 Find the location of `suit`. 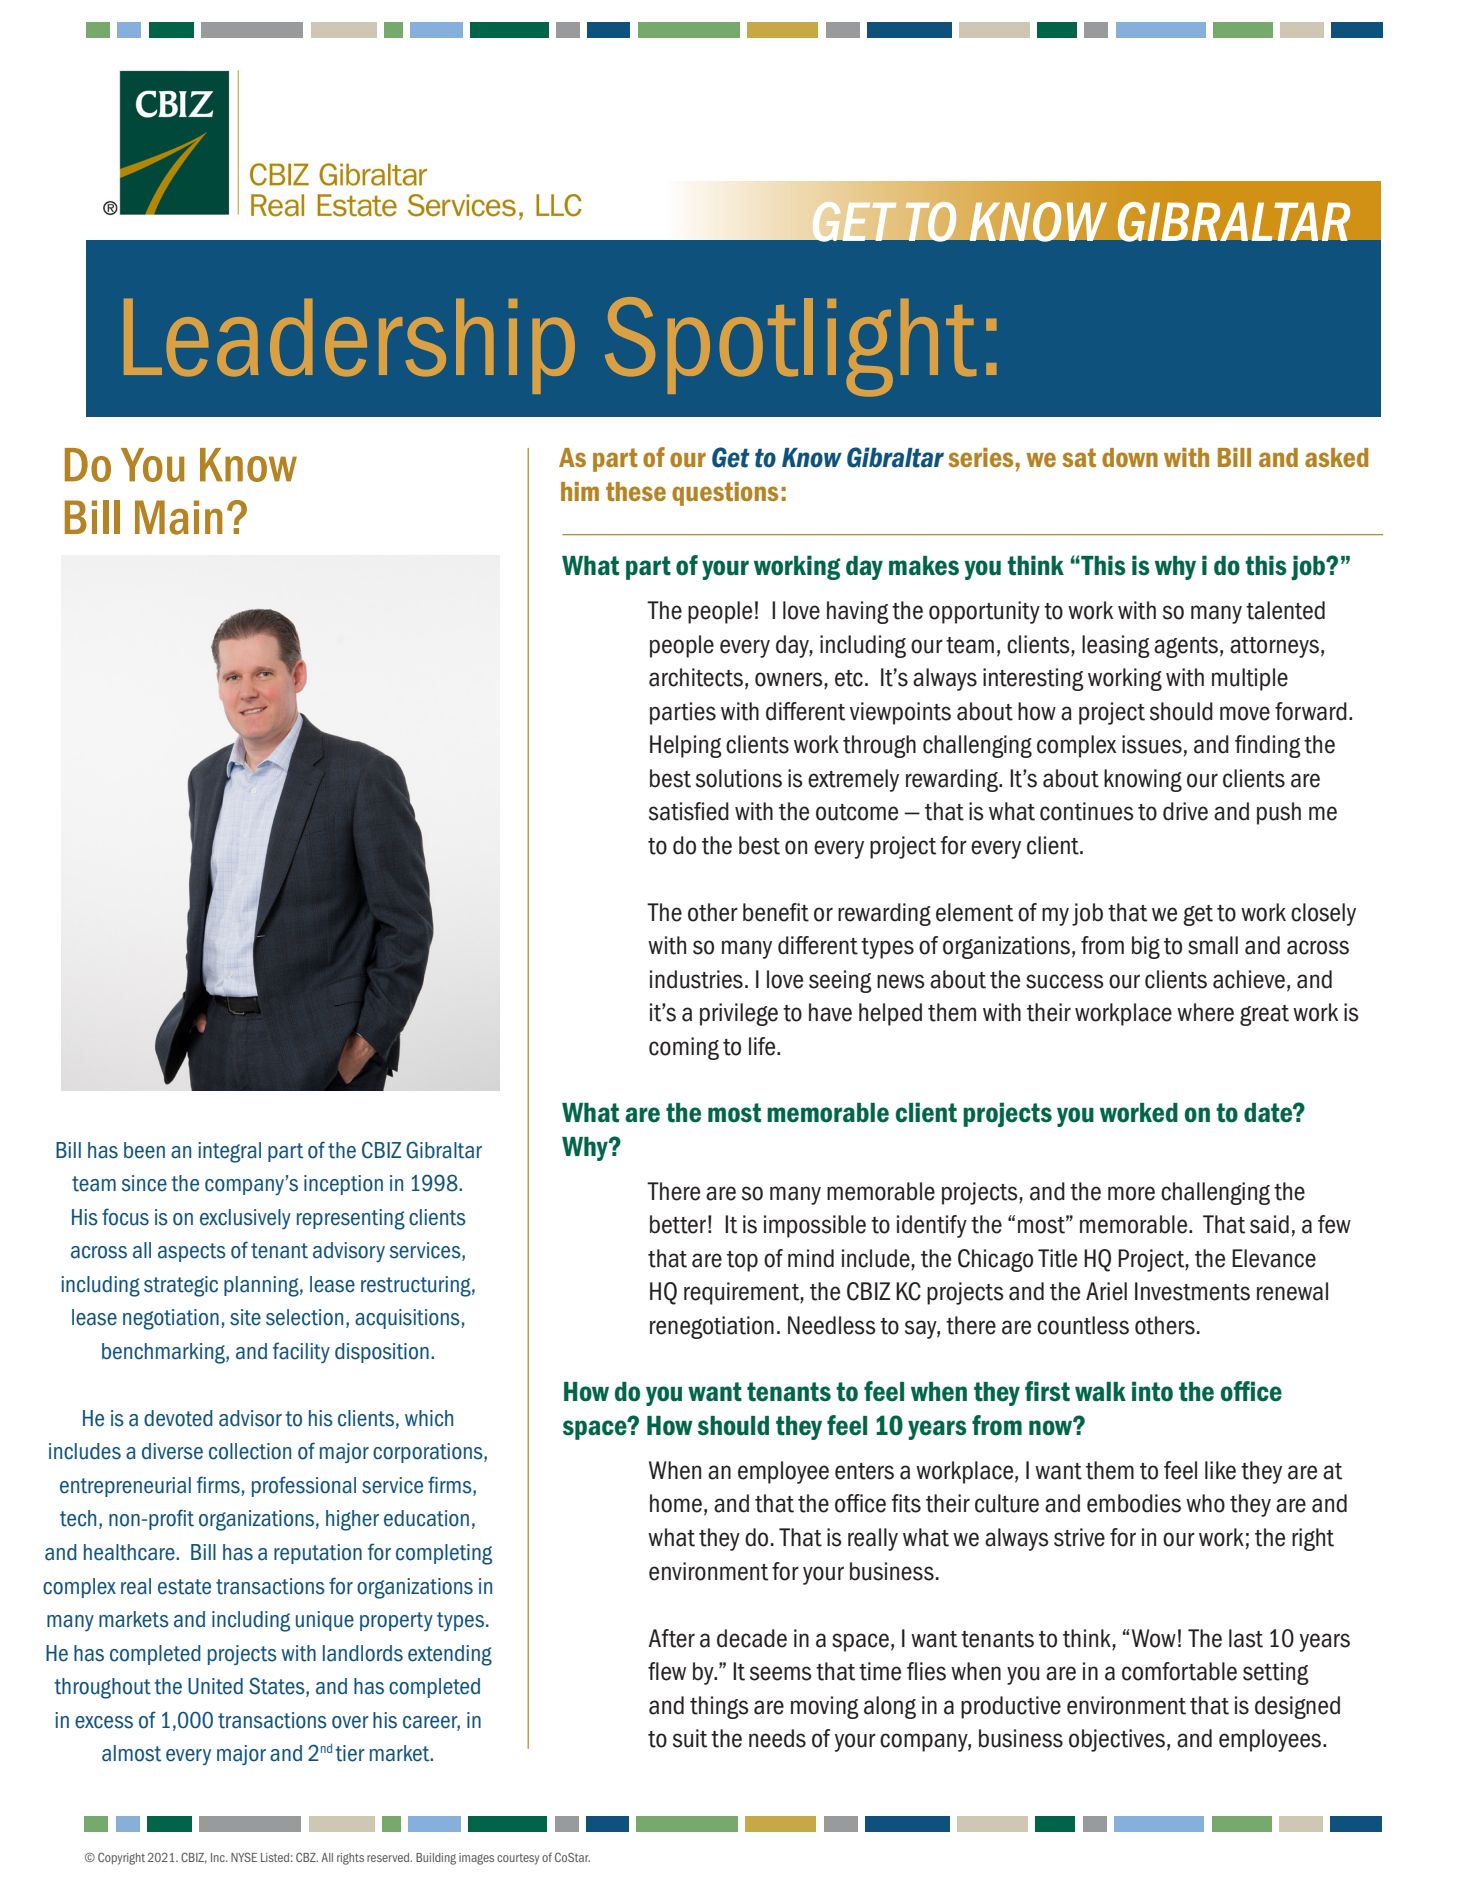

suit is located at coordinates (690, 1738).
